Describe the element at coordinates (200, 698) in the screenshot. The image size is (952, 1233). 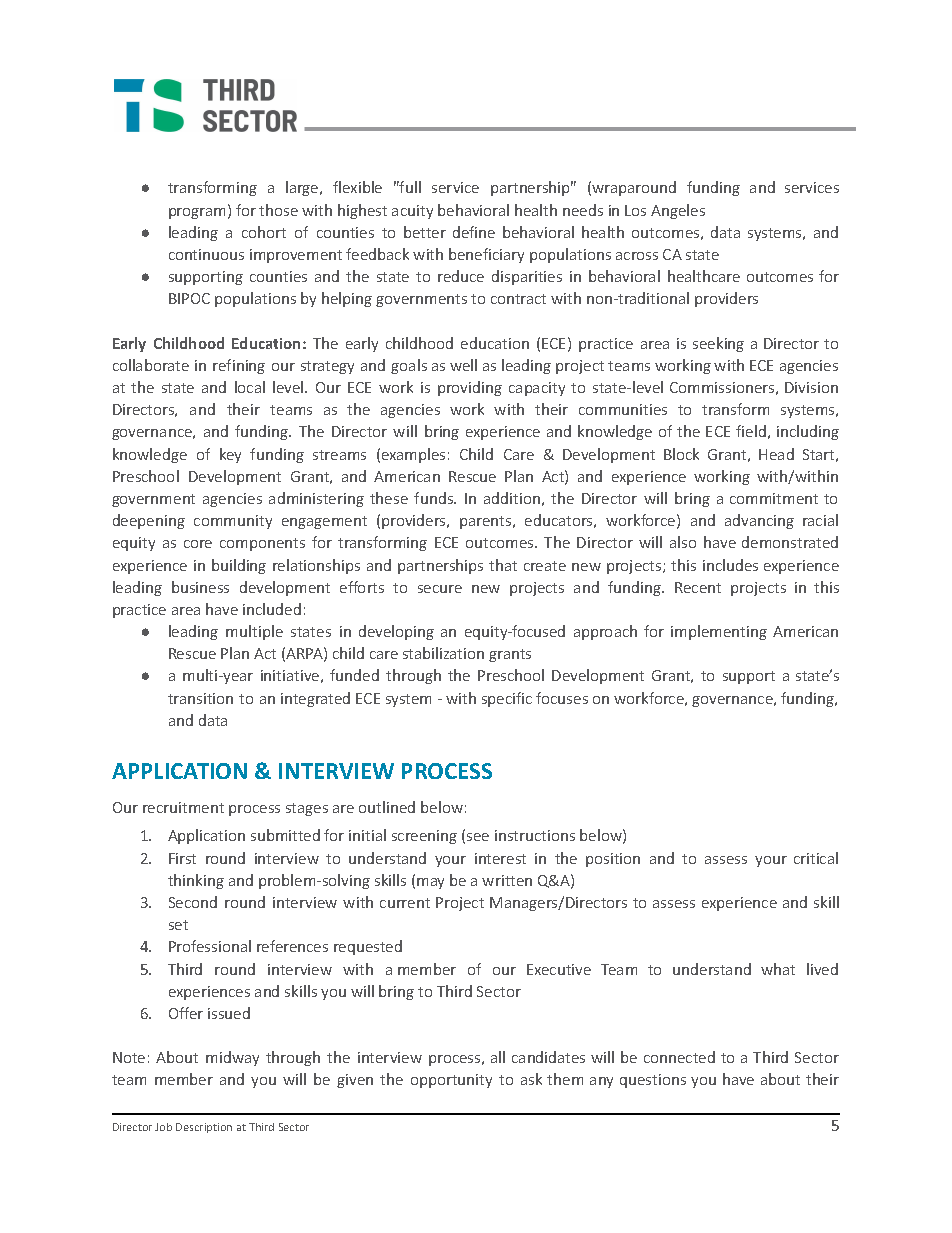
I see `transition` at that location.
